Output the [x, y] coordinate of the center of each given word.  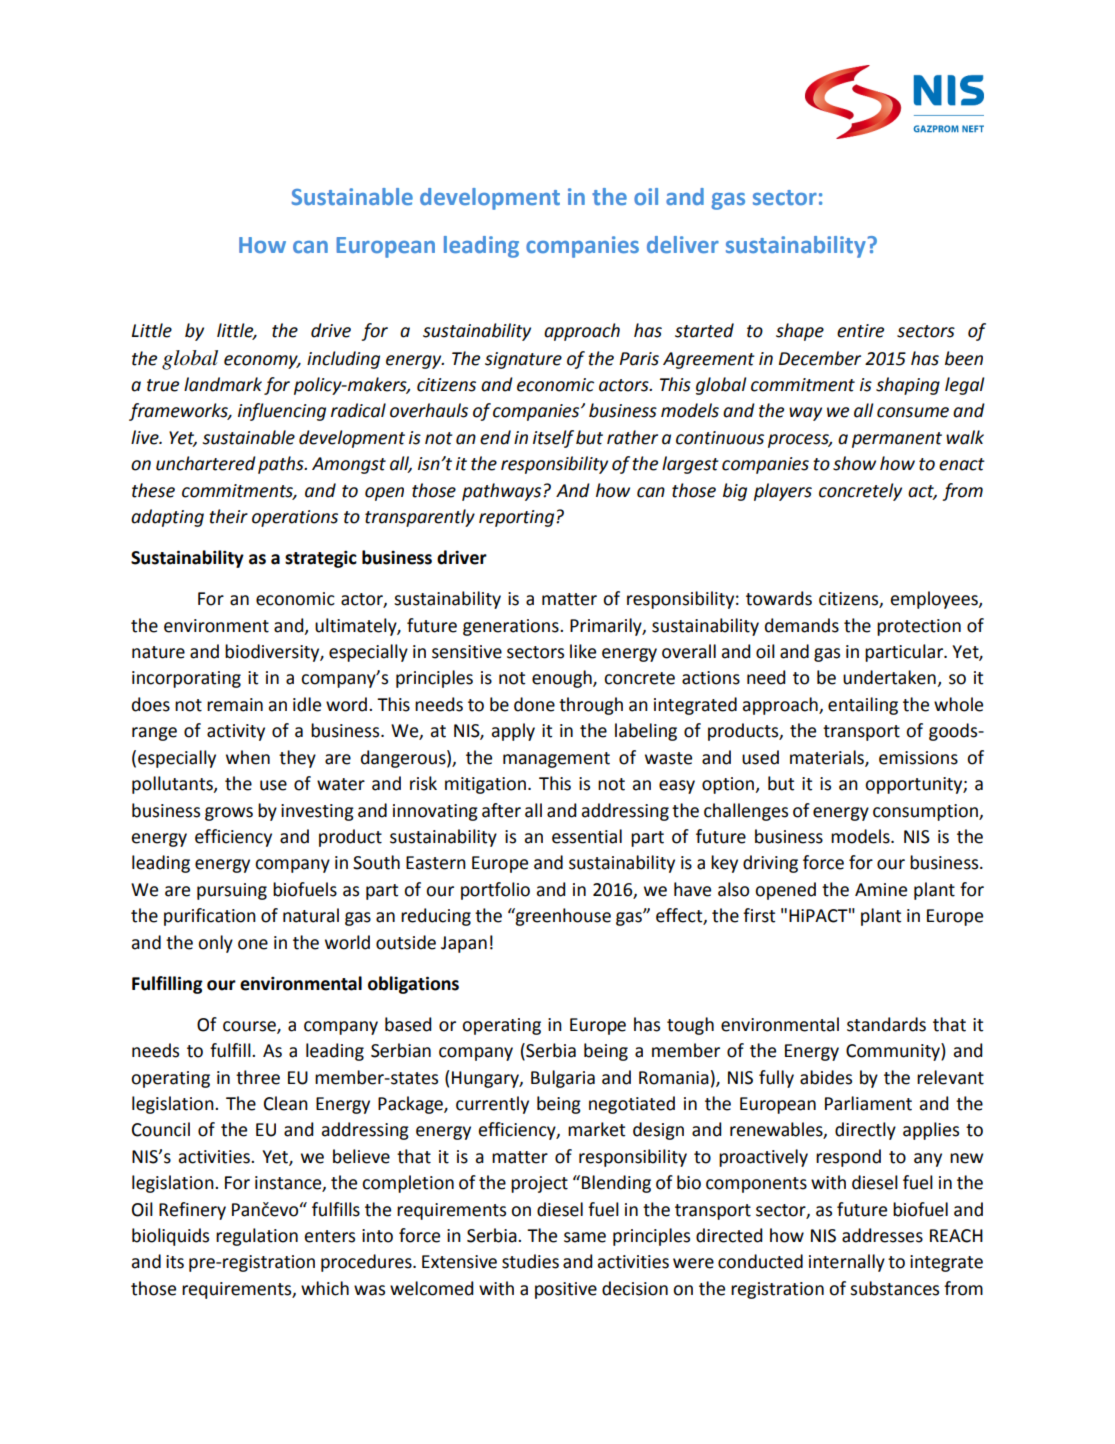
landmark [223, 384]
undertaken [889, 677]
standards [886, 1024]
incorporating [186, 679]
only [215, 944]
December [820, 358]
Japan [464, 944]
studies [530, 1261]
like [583, 651]
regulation [257, 1237]
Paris [639, 359]
